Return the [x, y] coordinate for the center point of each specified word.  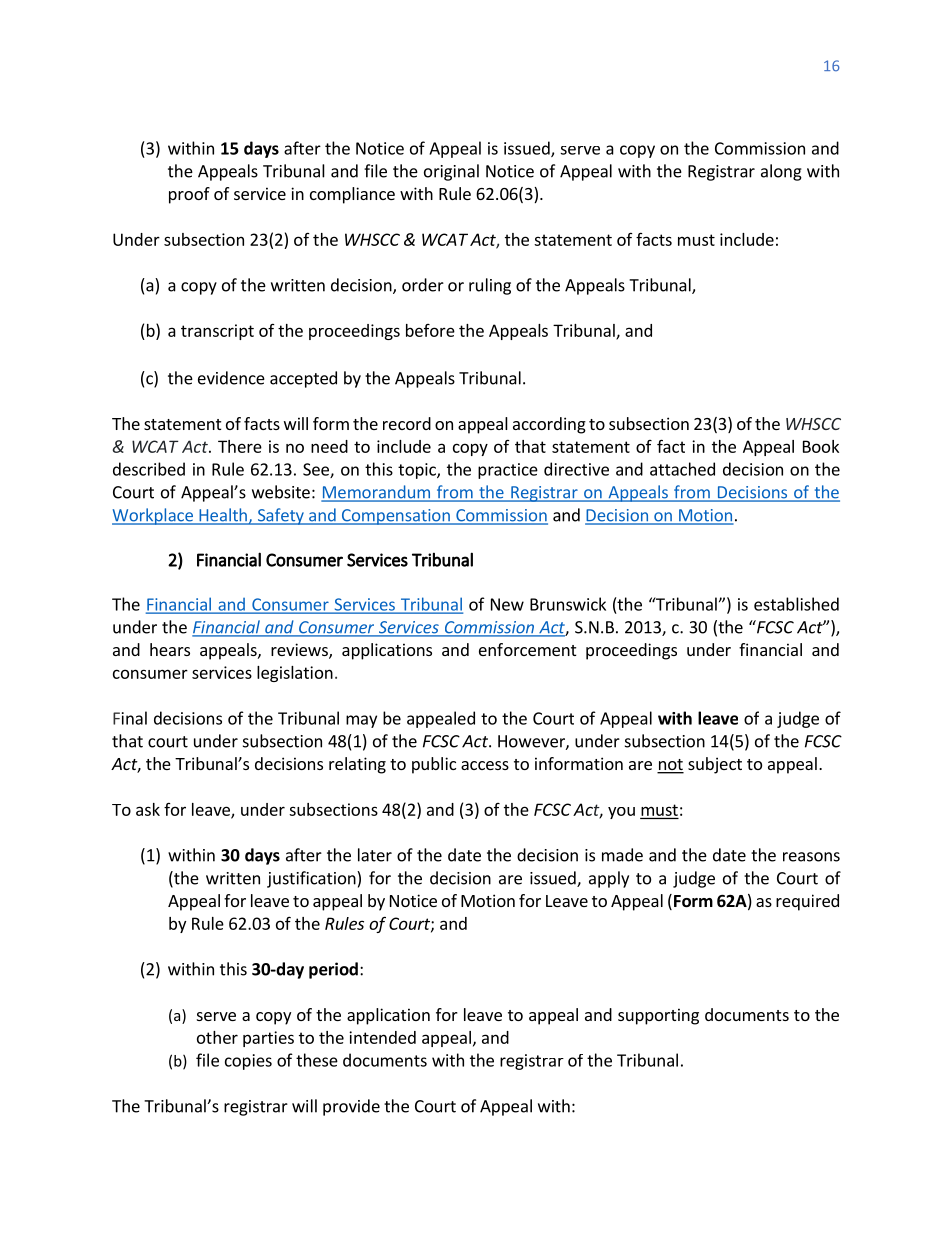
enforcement [527, 649]
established [796, 604]
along [781, 172]
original [451, 172]
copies [248, 1062]
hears [170, 649]
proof [189, 195]
